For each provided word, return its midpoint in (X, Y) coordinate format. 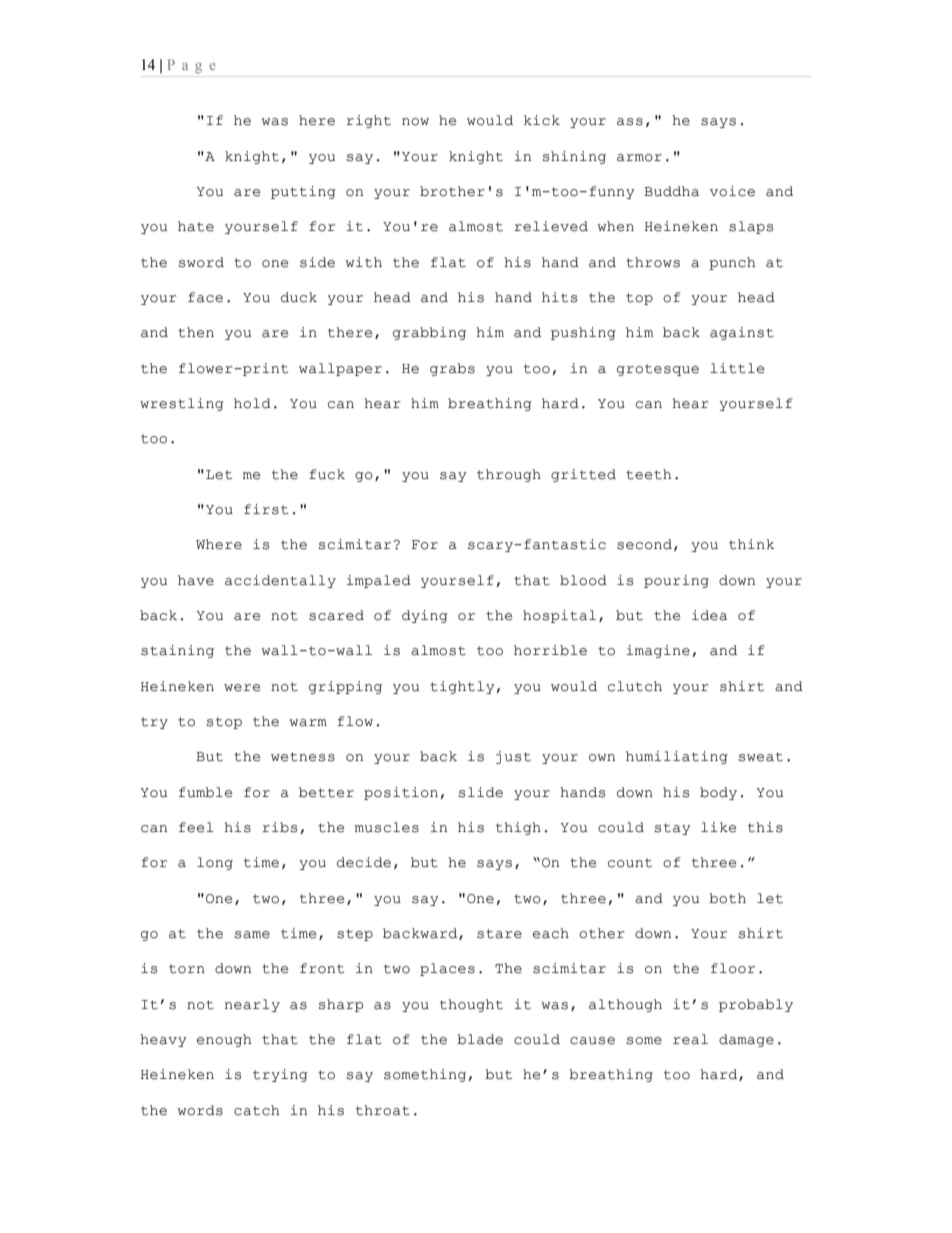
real (690, 1039)
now (415, 122)
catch (257, 1110)
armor (639, 158)
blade (480, 1039)
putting (303, 192)
